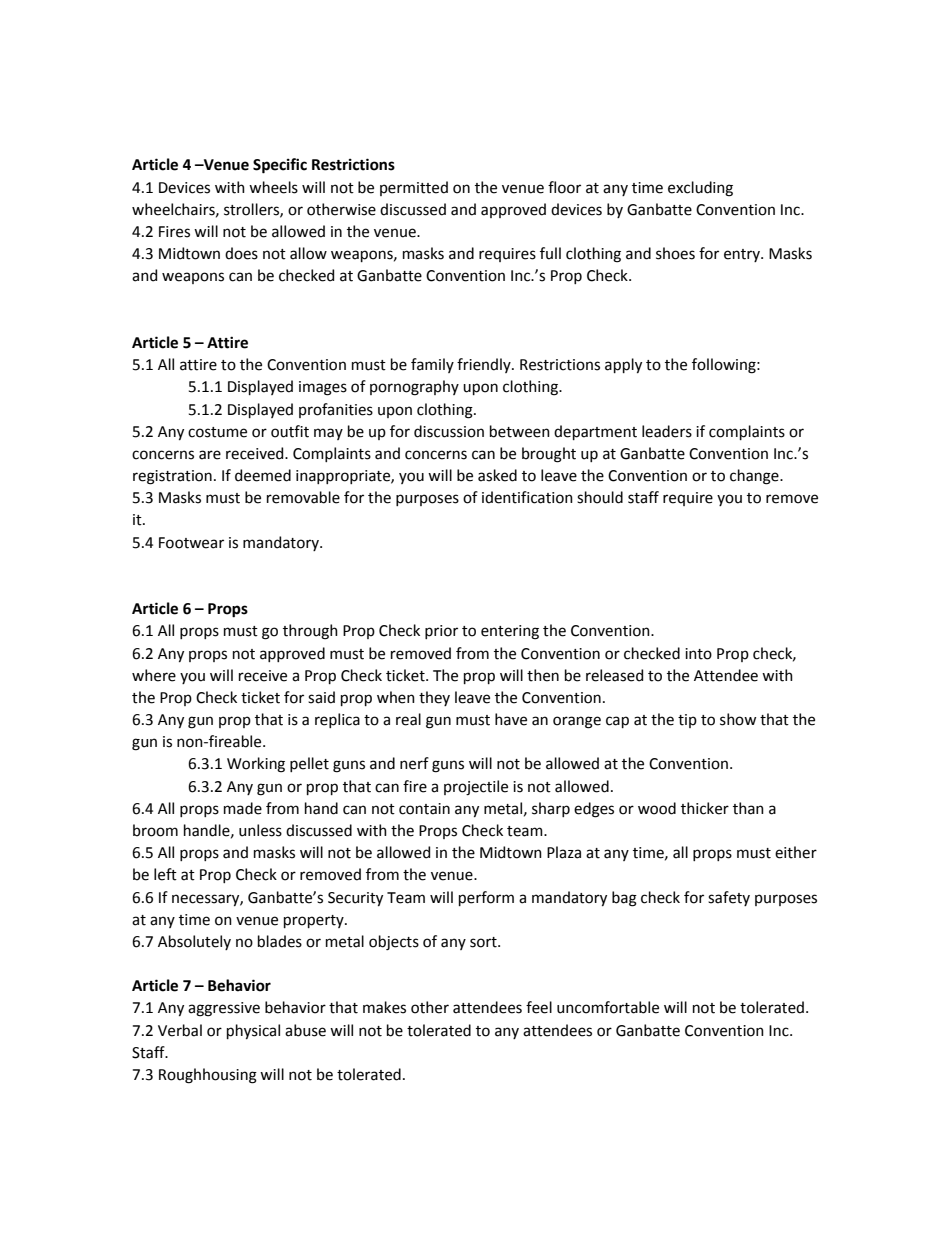 Image resolution: width=952 pixels, height=1233 pixels. Describe the element at coordinates (700, 189) in the screenshot. I see `excluding` at that location.
